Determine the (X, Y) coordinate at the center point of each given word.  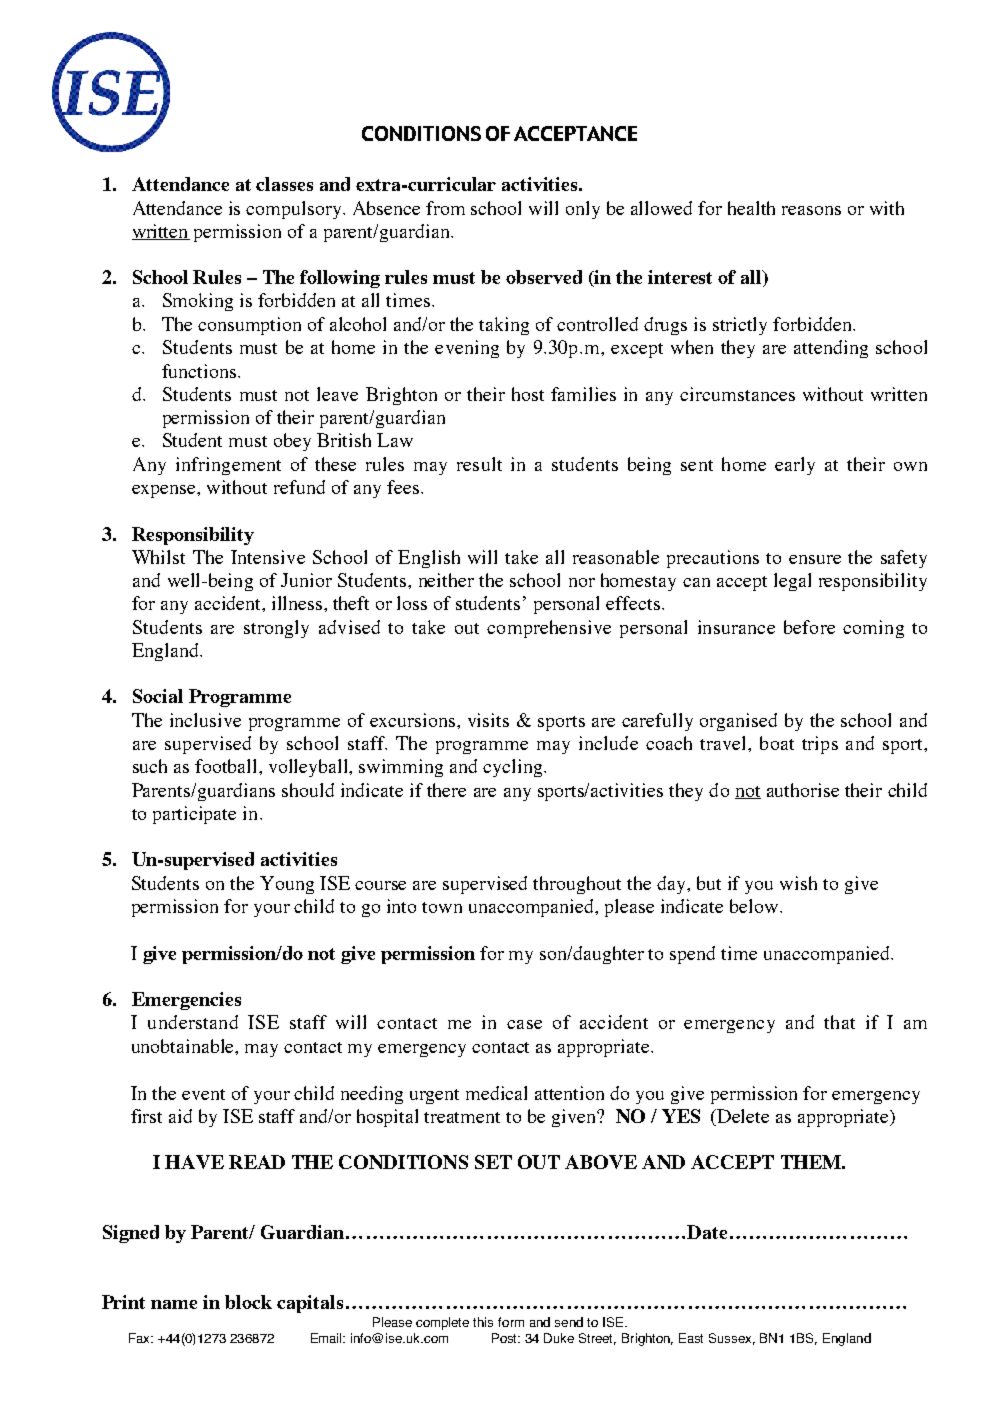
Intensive (268, 557)
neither (446, 580)
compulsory (295, 210)
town (442, 907)
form (511, 1322)
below (755, 906)
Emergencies (186, 1001)
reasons (811, 210)
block (248, 1302)
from (445, 208)
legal (792, 582)
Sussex (732, 1339)
